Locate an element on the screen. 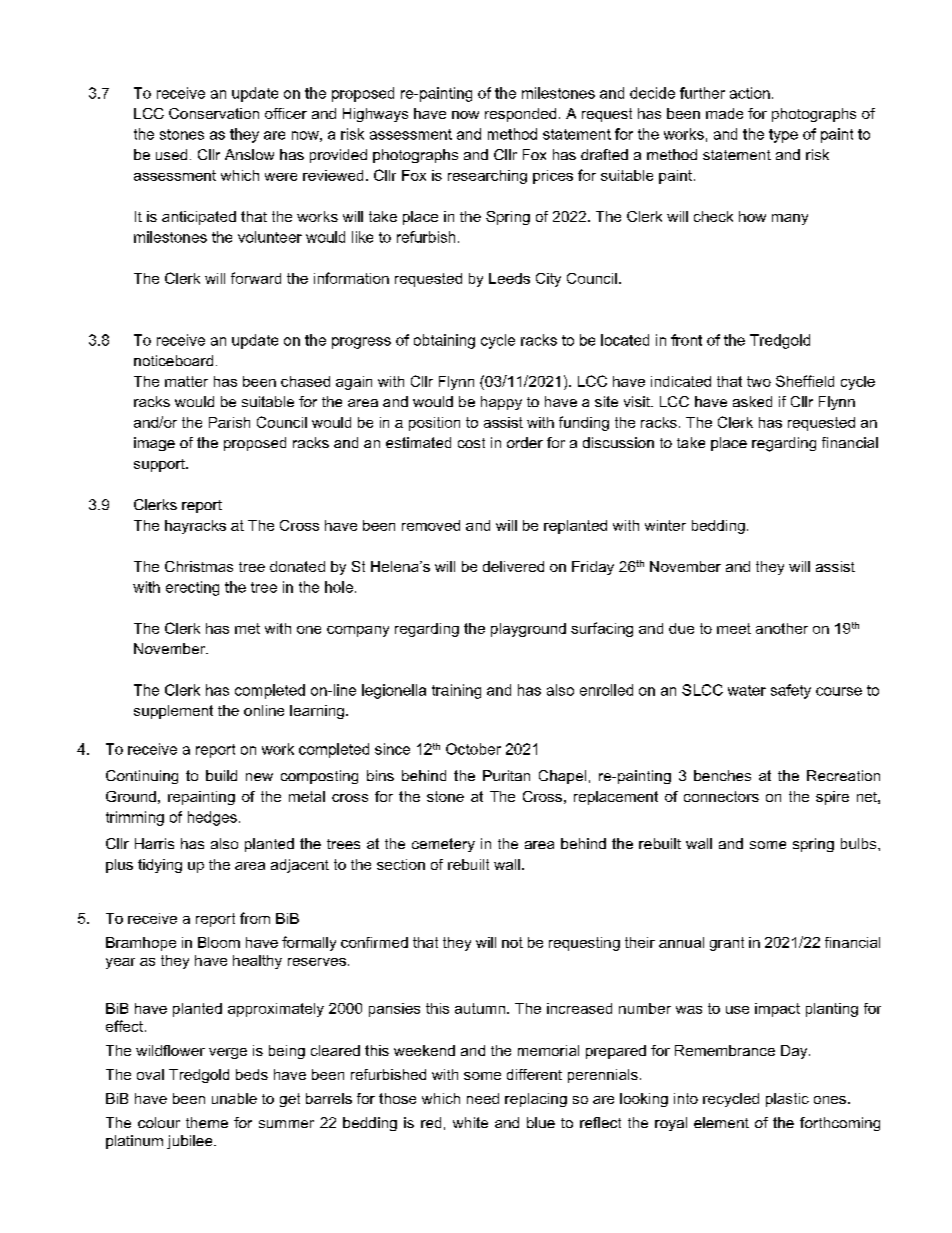 The height and width of the screenshot is (1233, 952). plastic is located at coordinates (787, 1100).
